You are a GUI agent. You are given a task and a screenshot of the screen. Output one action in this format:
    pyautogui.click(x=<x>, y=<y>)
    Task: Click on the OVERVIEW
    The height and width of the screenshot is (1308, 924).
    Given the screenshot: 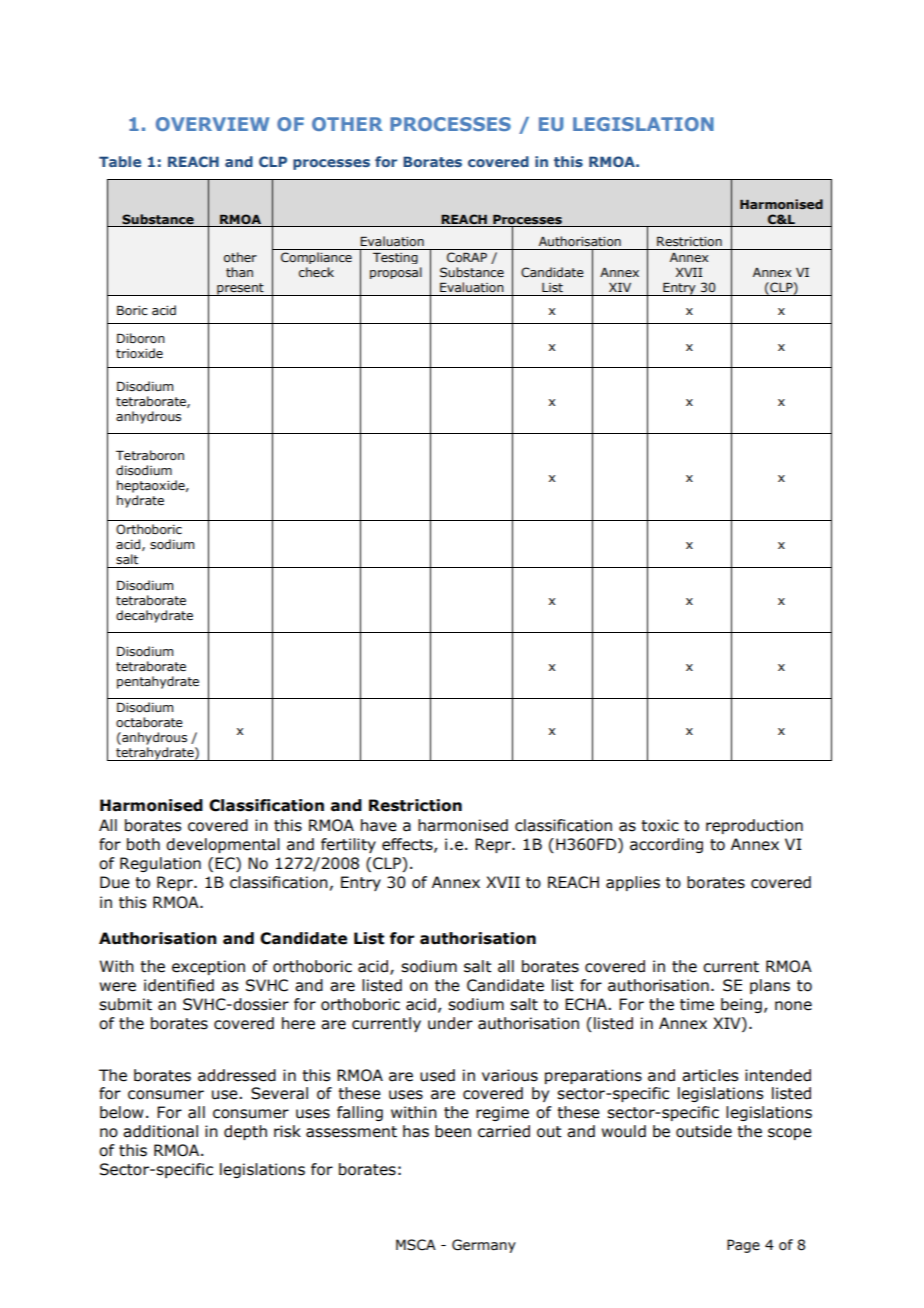 What is the action you would take?
    pyautogui.click(x=212, y=124)
